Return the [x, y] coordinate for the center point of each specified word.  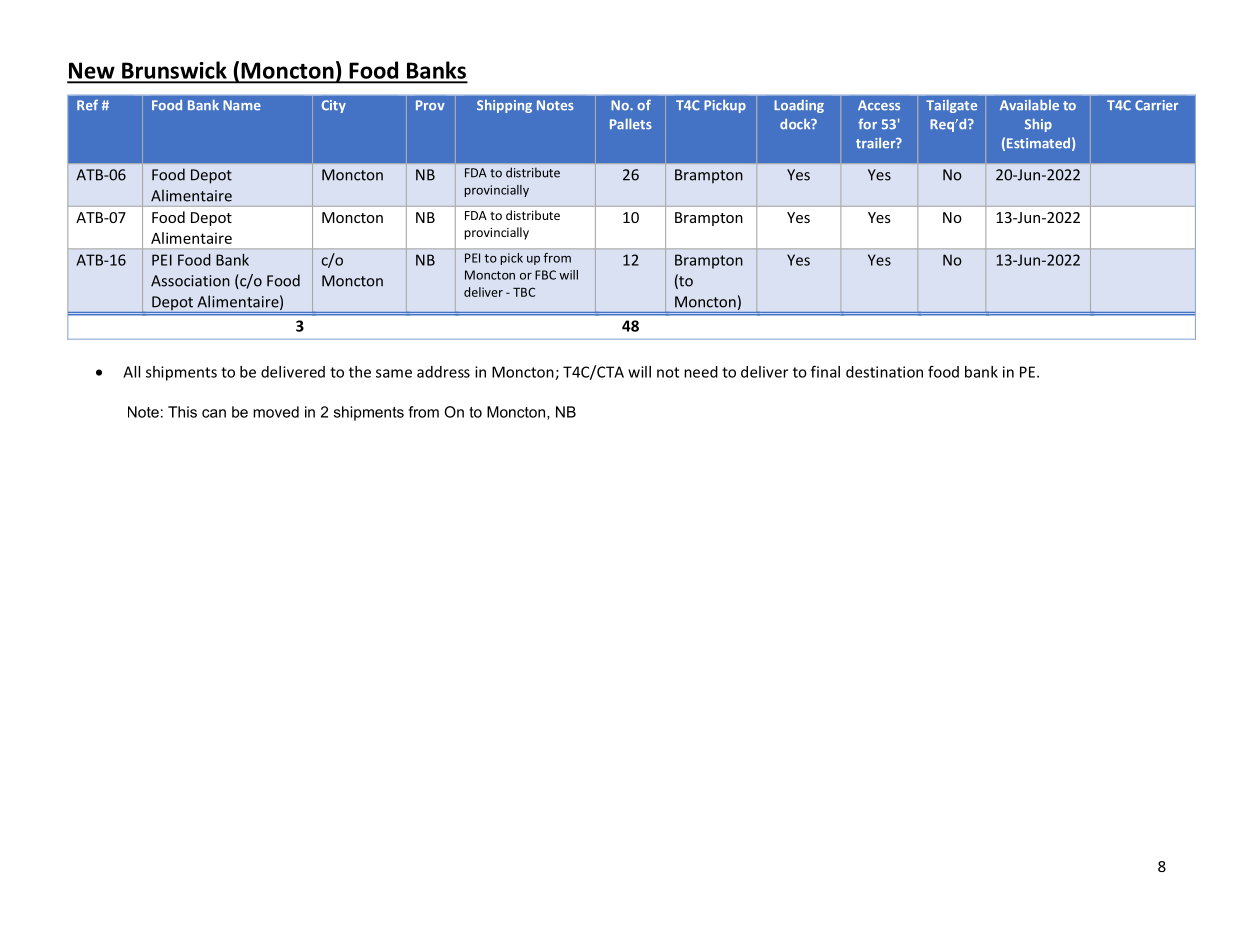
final [825, 371]
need [701, 372]
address [443, 372]
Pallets [631, 124]
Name [242, 105]
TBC [524, 292]
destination [884, 372]
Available [1029, 105]
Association [190, 281]
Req [943, 125]
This [182, 412]
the [360, 372]
